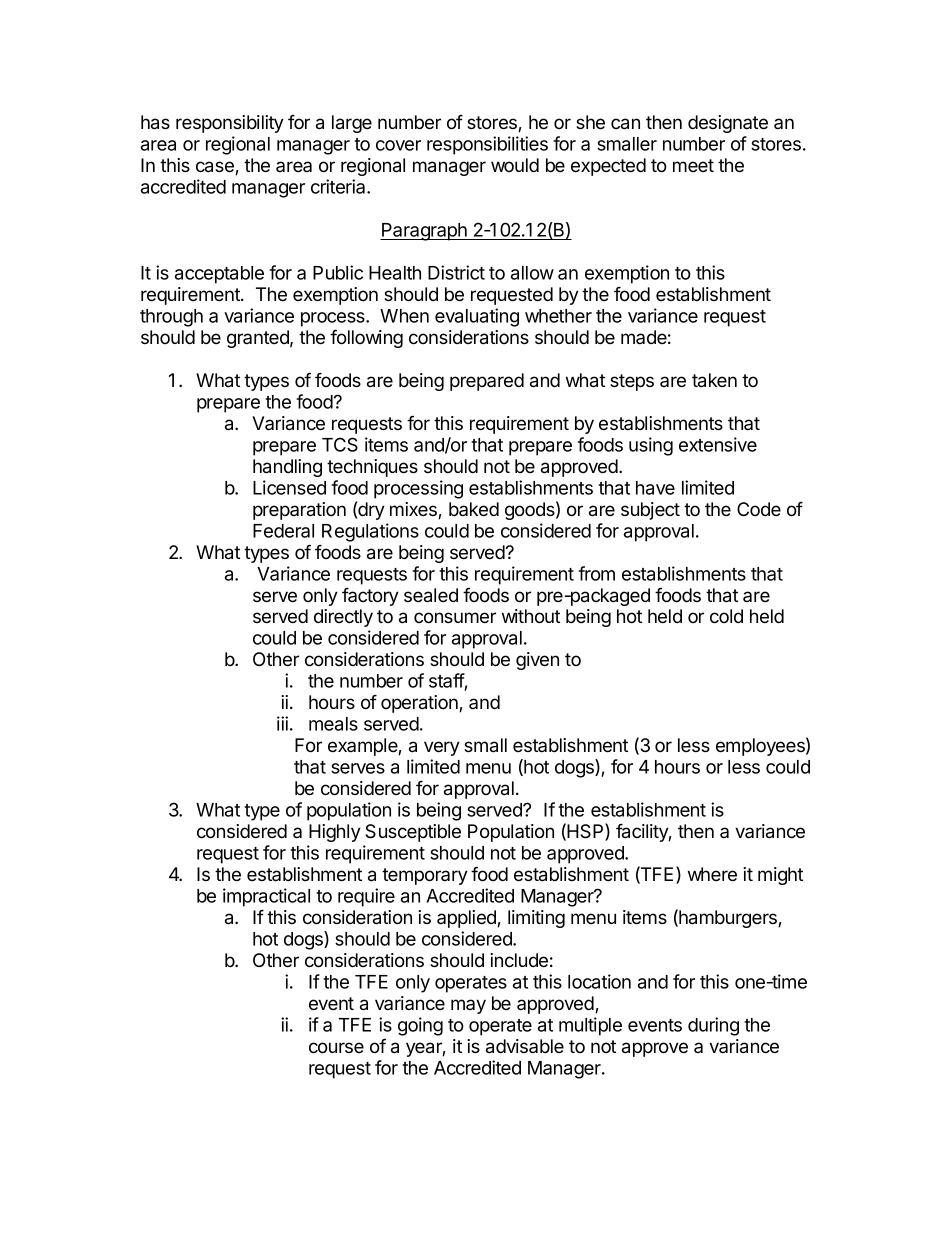 This screenshot has height=1233, width=952. Describe the element at coordinates (336, 1048) in the screenshot. I see `course` at that location.
